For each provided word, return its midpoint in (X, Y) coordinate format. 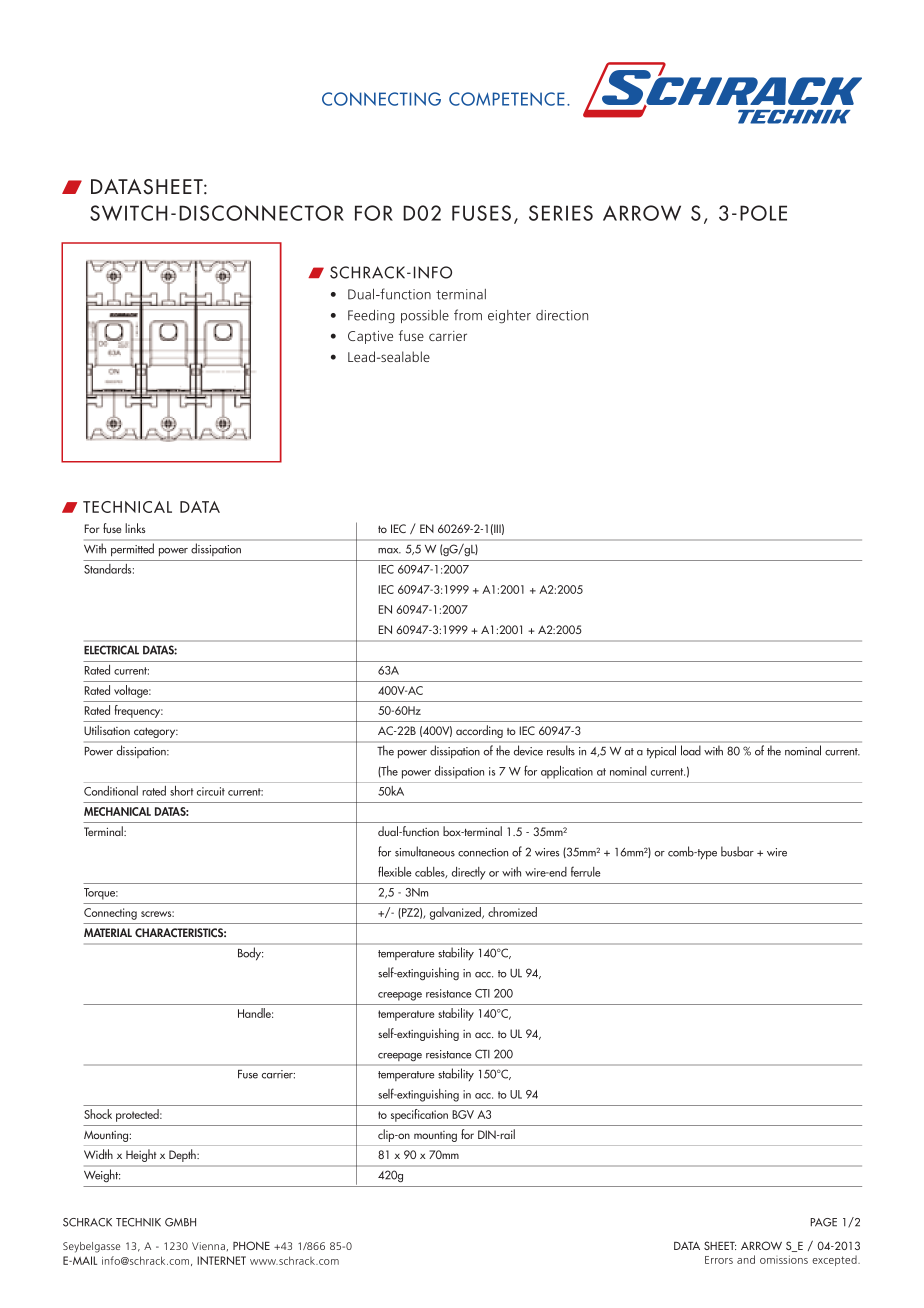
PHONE (251, 1245)
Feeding (371, 317)
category (156, 733)
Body (250, 953)
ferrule (586, 871)
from (468, 315)
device (528, 750)
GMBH (180, 1222)
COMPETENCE (507, 99)
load (691, 750)
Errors (719, 1260)
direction (562, 315)
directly (469, 873)
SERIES (561, 213)
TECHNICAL (127, 507)
